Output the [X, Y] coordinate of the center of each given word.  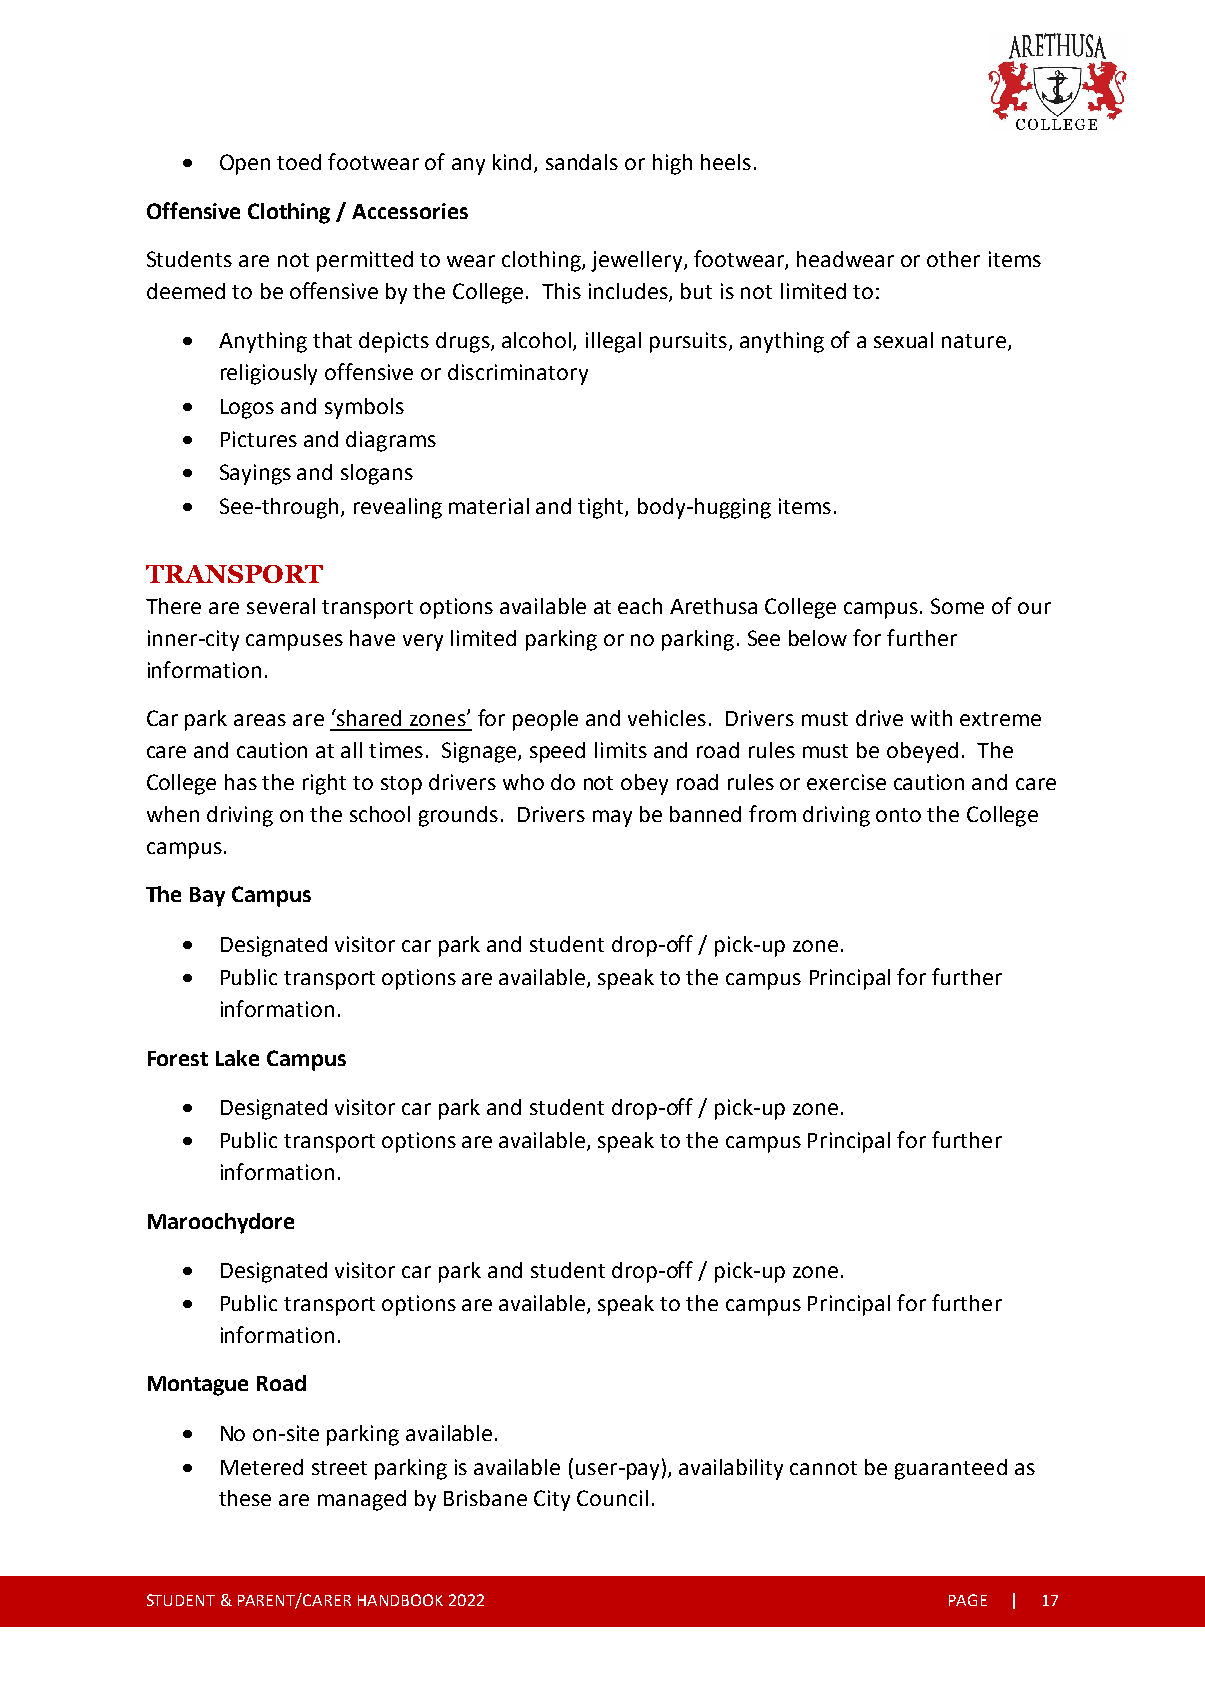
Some [957, 606]
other [953, 259]
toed [299, 162]
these [245, 1498]
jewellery [638, 261]
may [612, 818]
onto [898, 815]
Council [612, 1498]
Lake [237, 1058]
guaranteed [951, 1469]
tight [602, 508]
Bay [207, 897]
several [281, 606]
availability [731, 1469]
